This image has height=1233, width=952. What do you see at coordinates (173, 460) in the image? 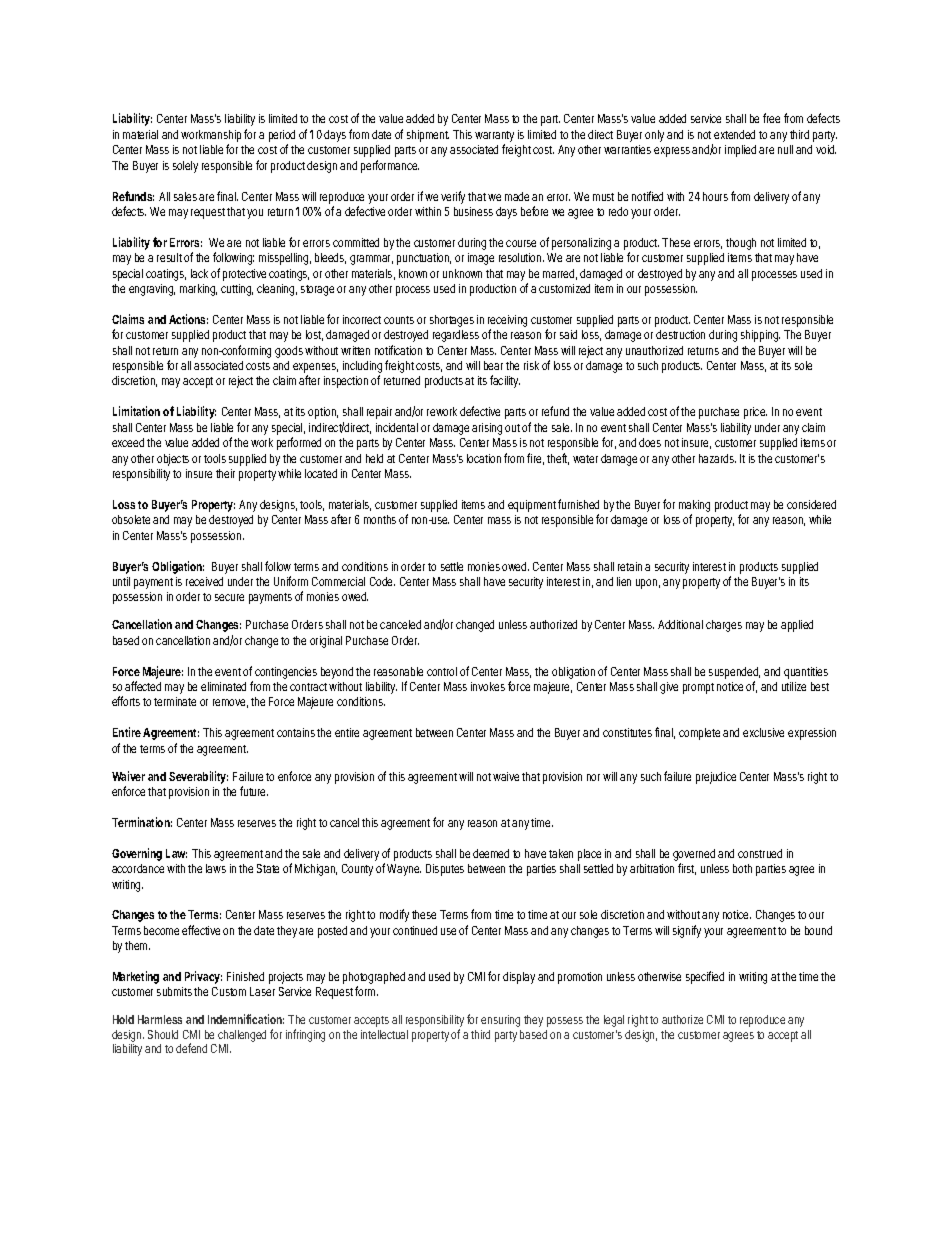
I see `objects` at bounding box center [173, 460].
